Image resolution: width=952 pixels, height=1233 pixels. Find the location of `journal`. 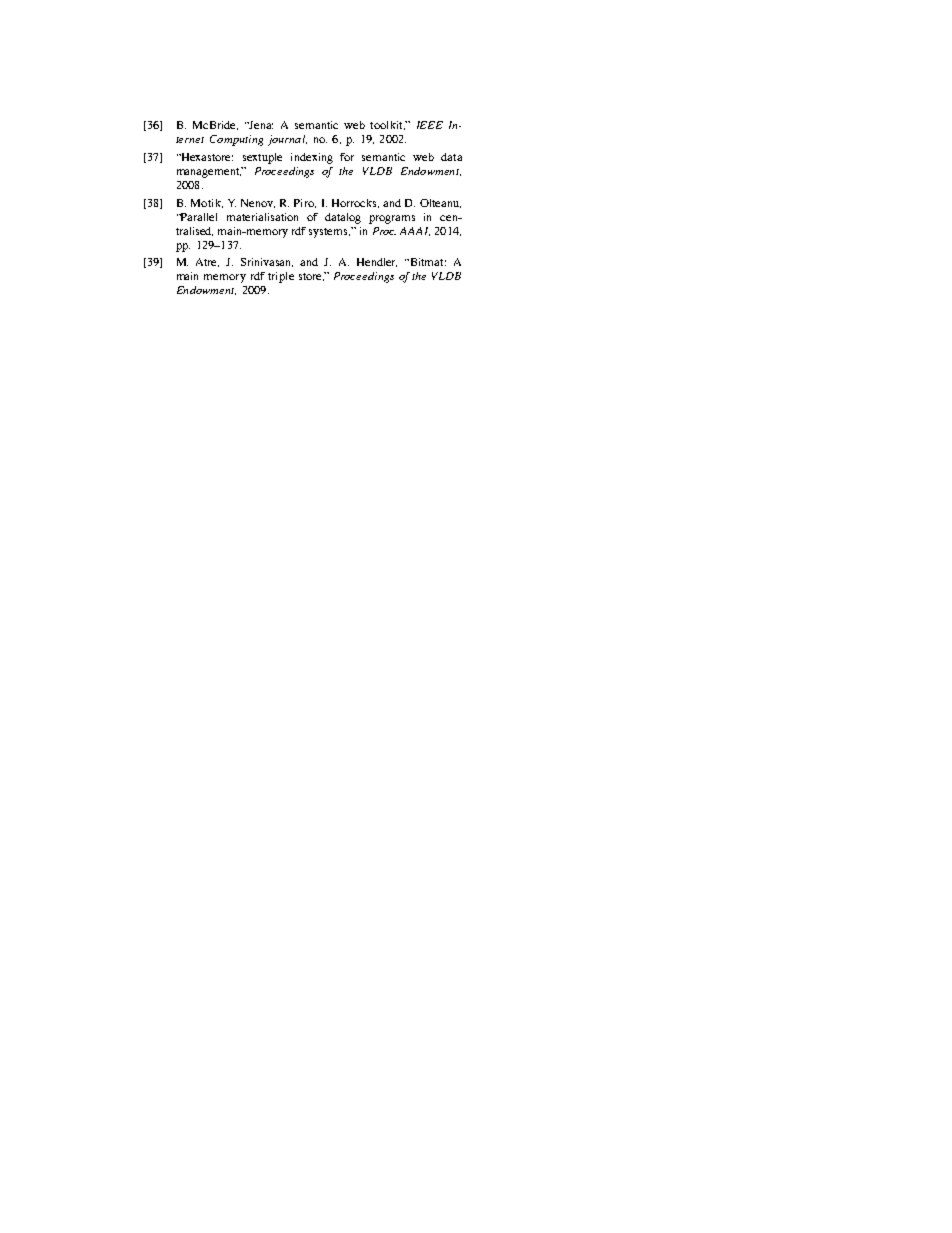

journal is located at coordinates (287, 140).
